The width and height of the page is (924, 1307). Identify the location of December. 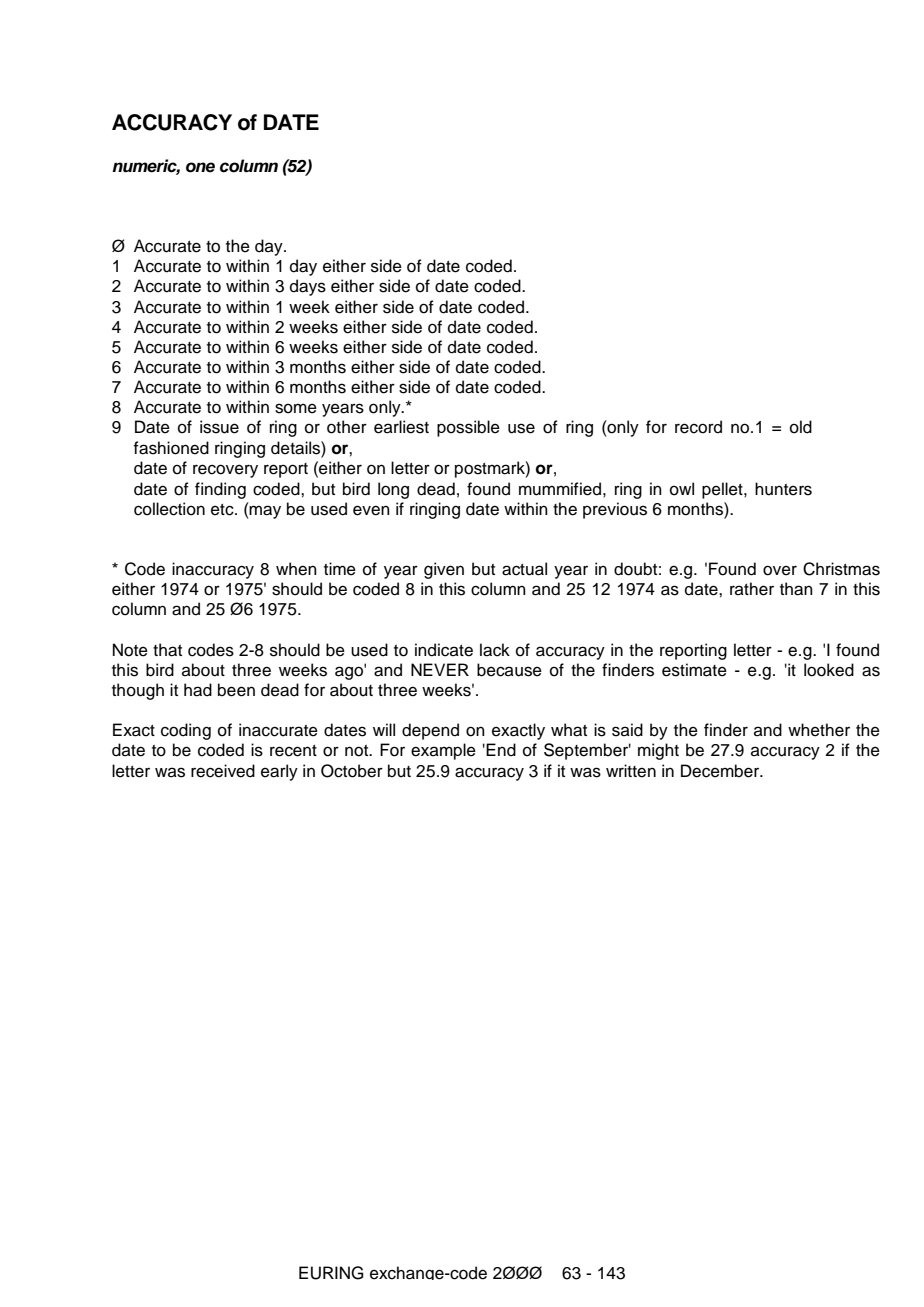
(721, 771).
